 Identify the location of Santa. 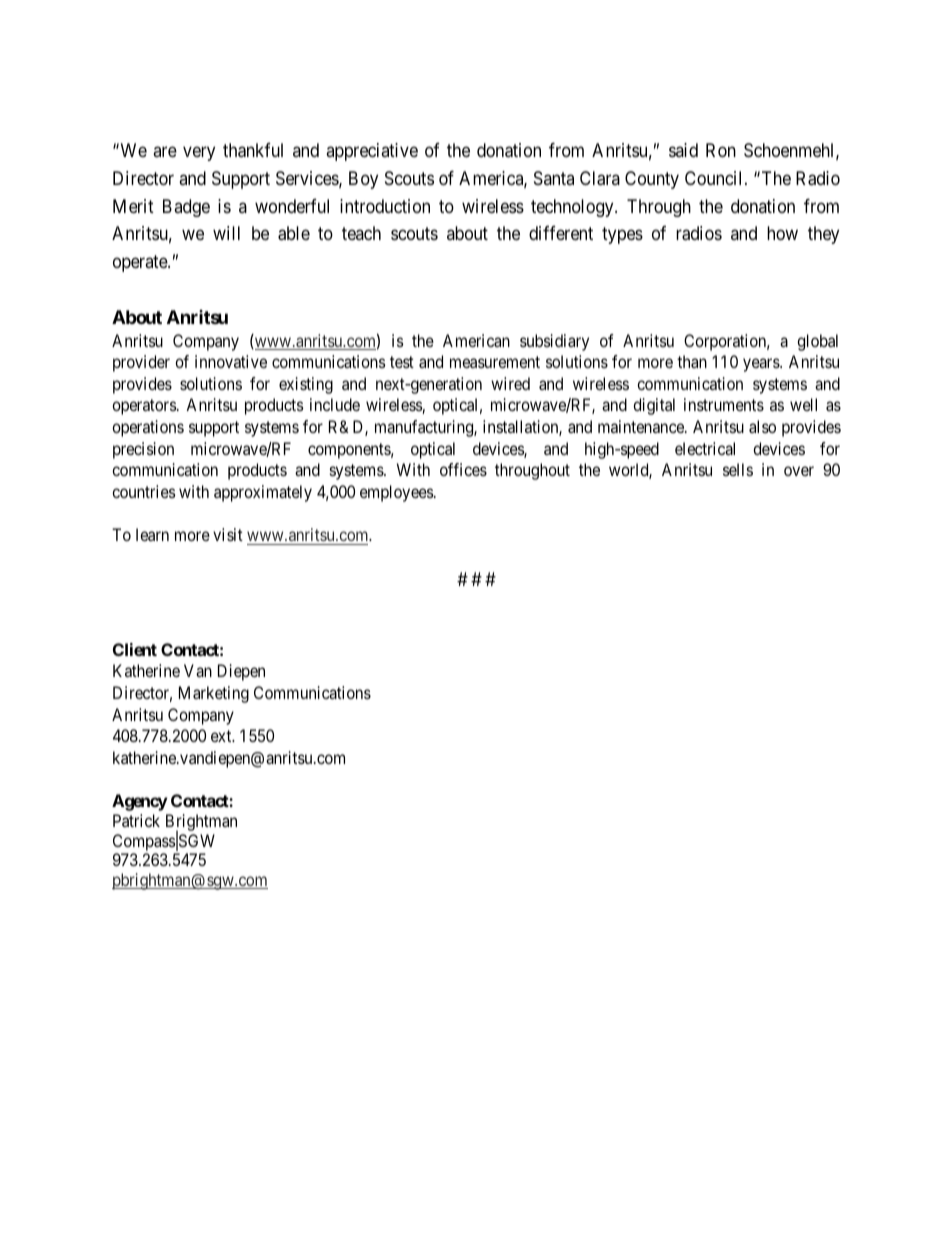
(554, 178).
